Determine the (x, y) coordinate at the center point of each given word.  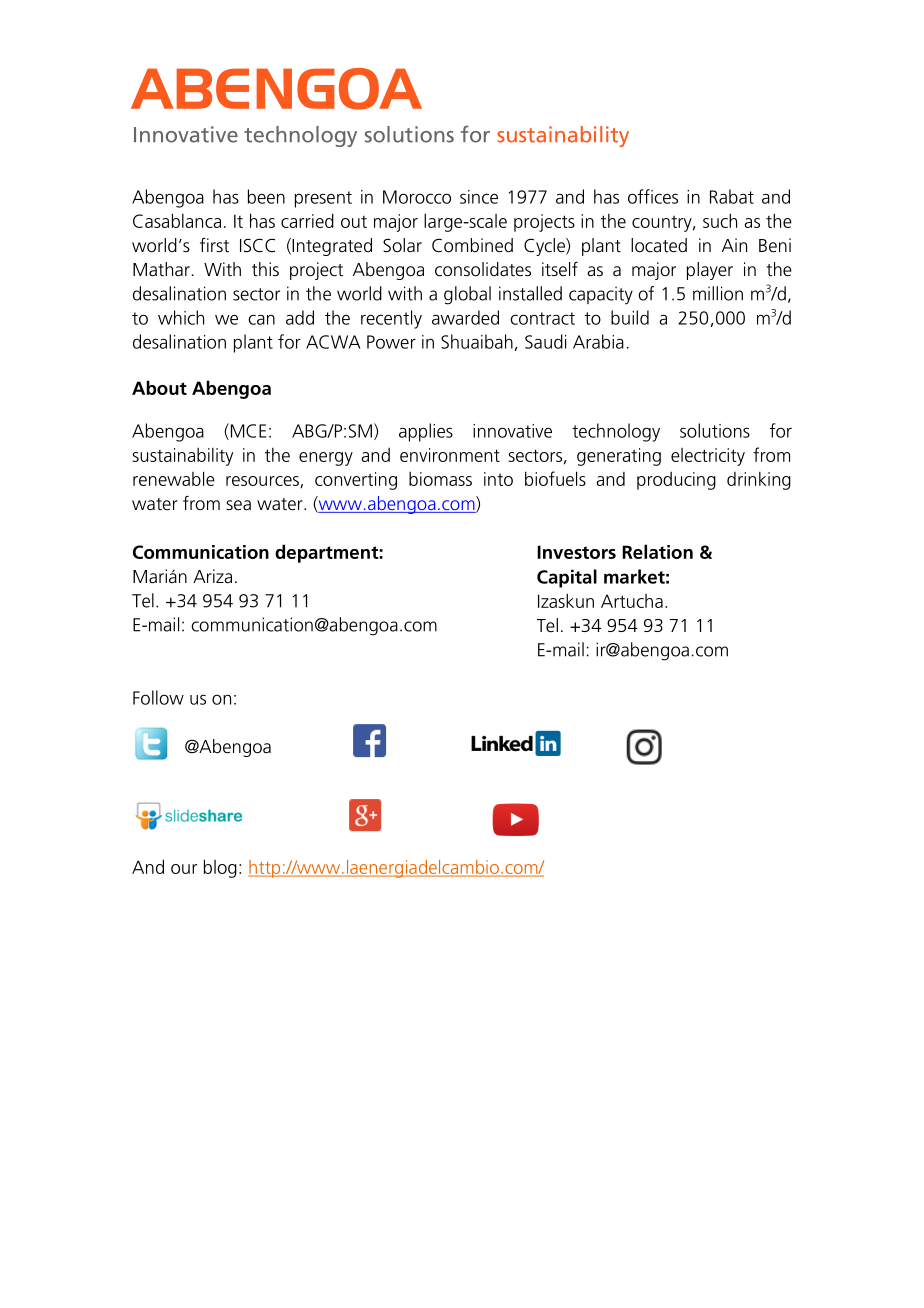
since (479, 197)
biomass (440, 479)
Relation (657, 551)
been (266, 196)
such (720, 220)
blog (220, 868)
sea (238, 505)
